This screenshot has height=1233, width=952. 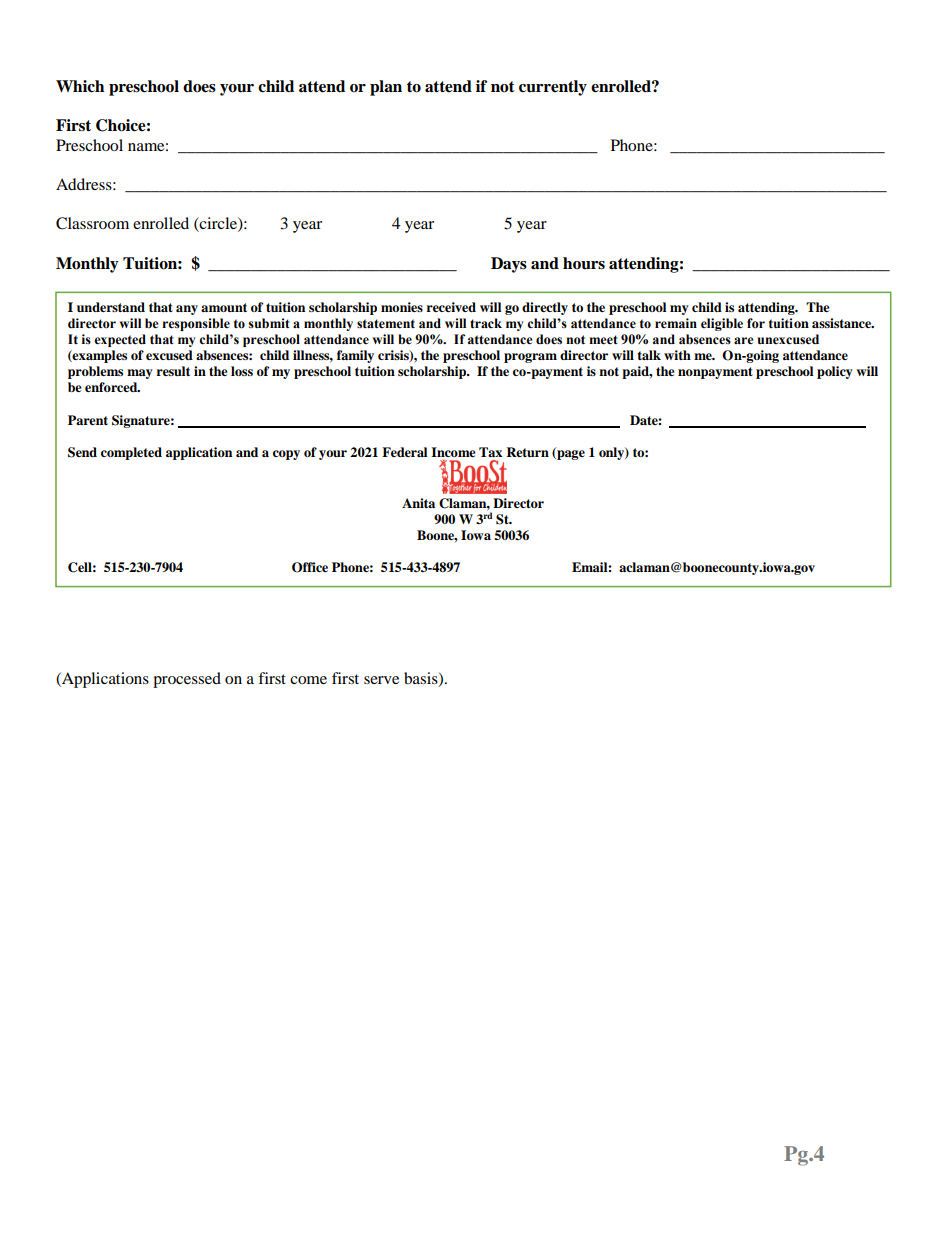 What do you see at coordinates (187, 680) in the screenshot?
I see `processed` at bounding box center [187, 680].
